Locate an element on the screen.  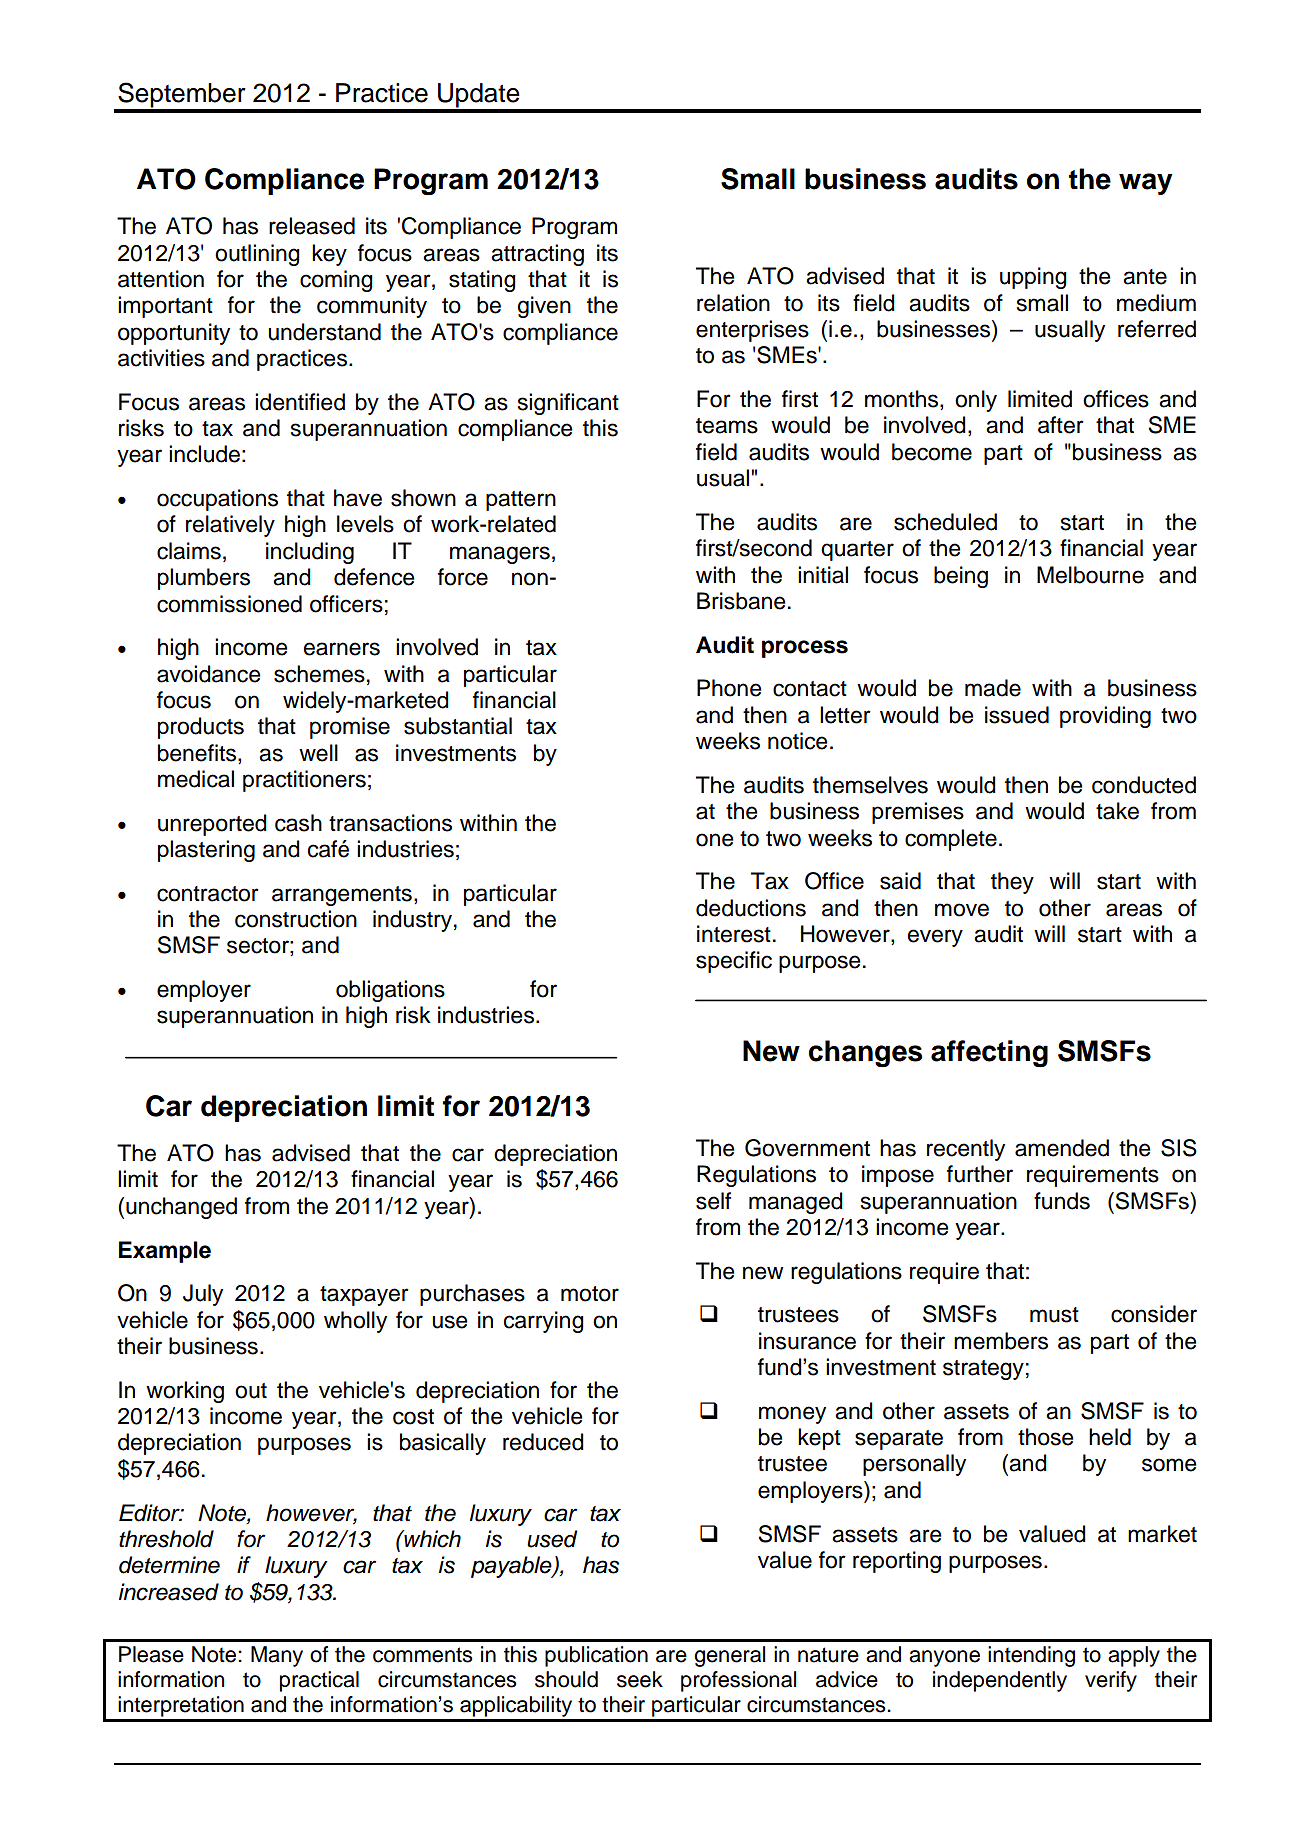
seek is located at coordinates (640, 1679).
